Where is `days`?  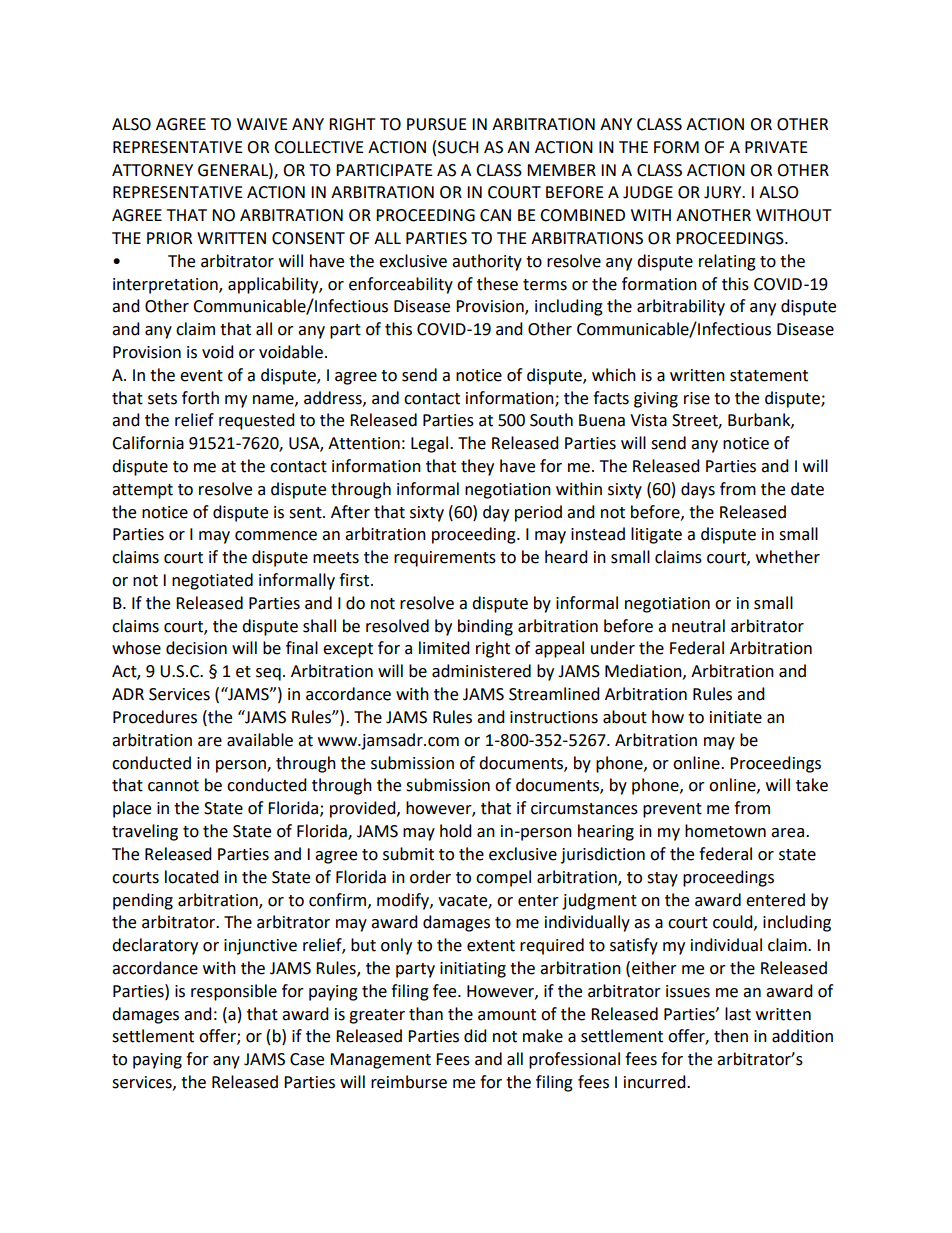
days is located at coordinates (698, 490).
